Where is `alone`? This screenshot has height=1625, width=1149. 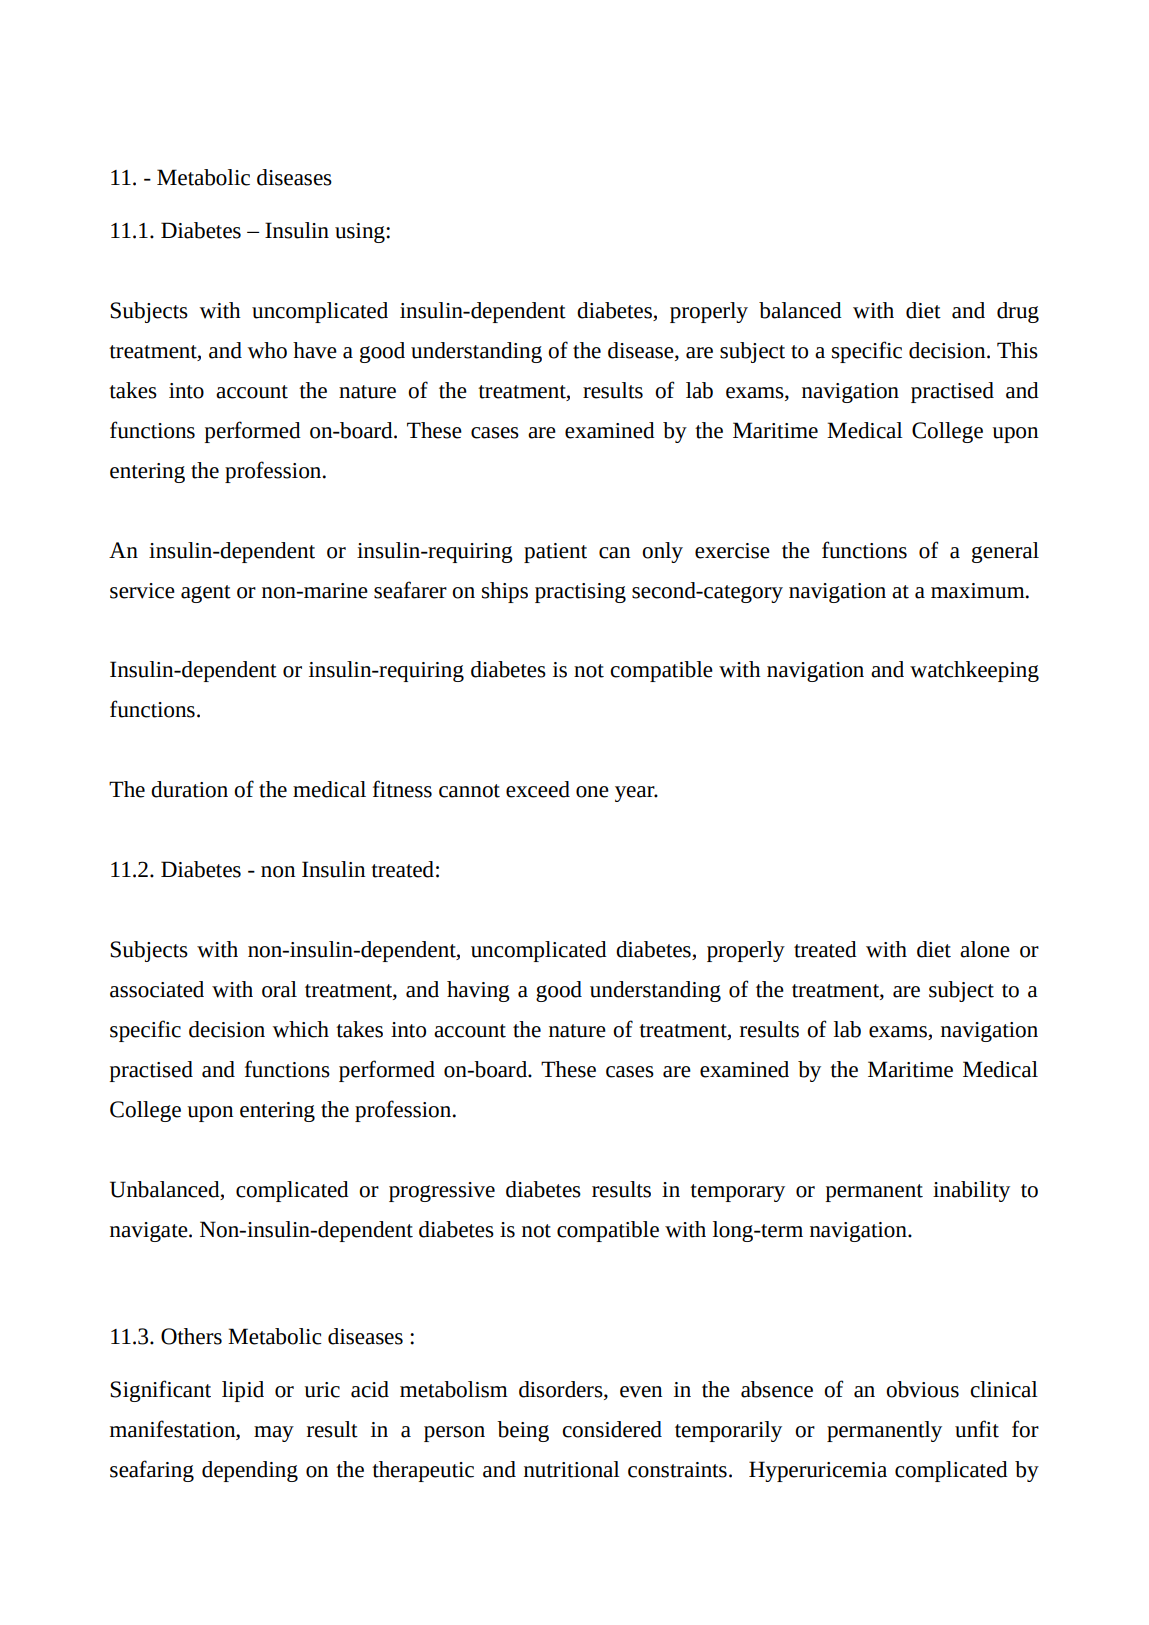
alone is located at coordinates (985, 949).
